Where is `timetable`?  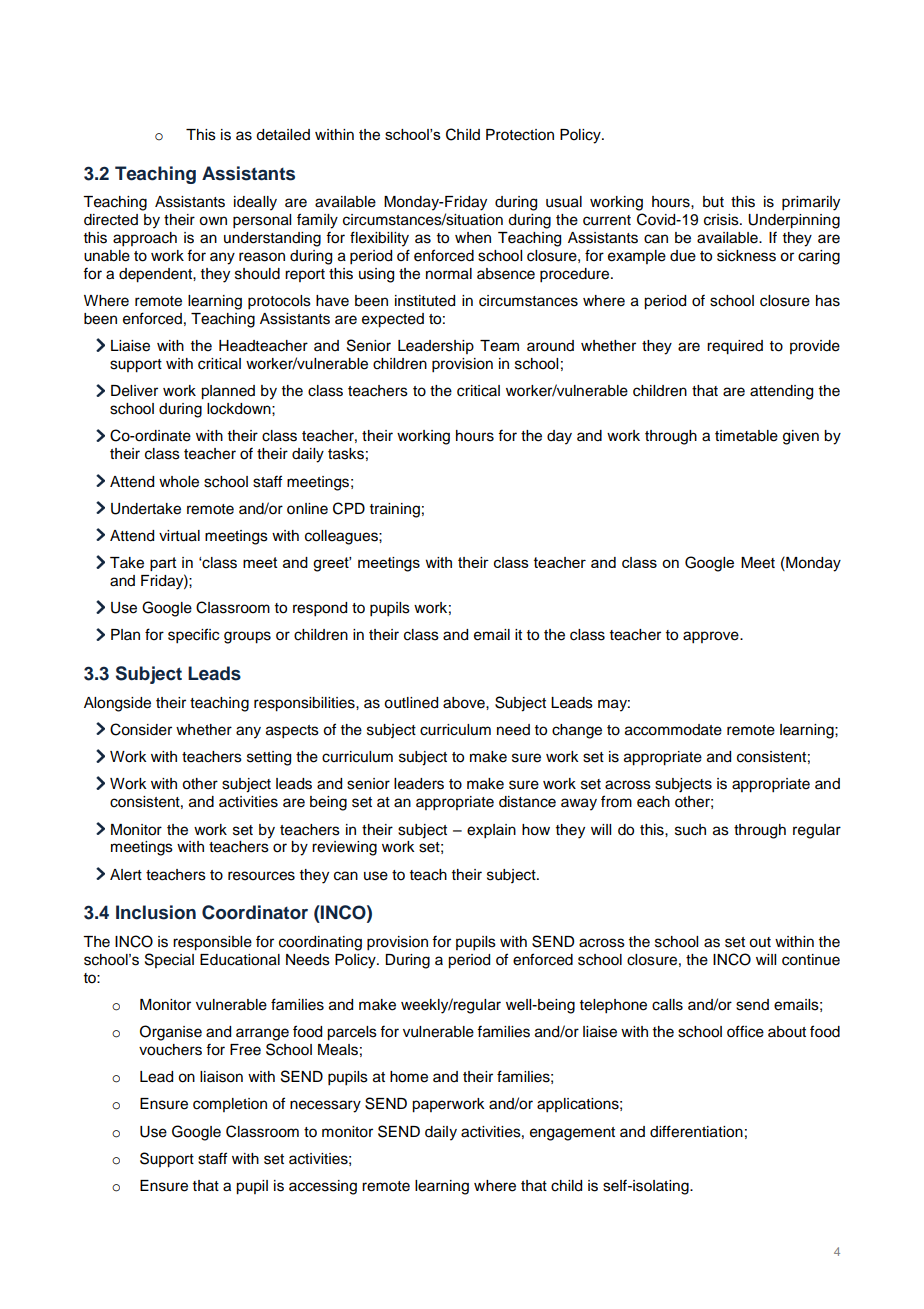
timetable is located at coordinates (746, 436).
